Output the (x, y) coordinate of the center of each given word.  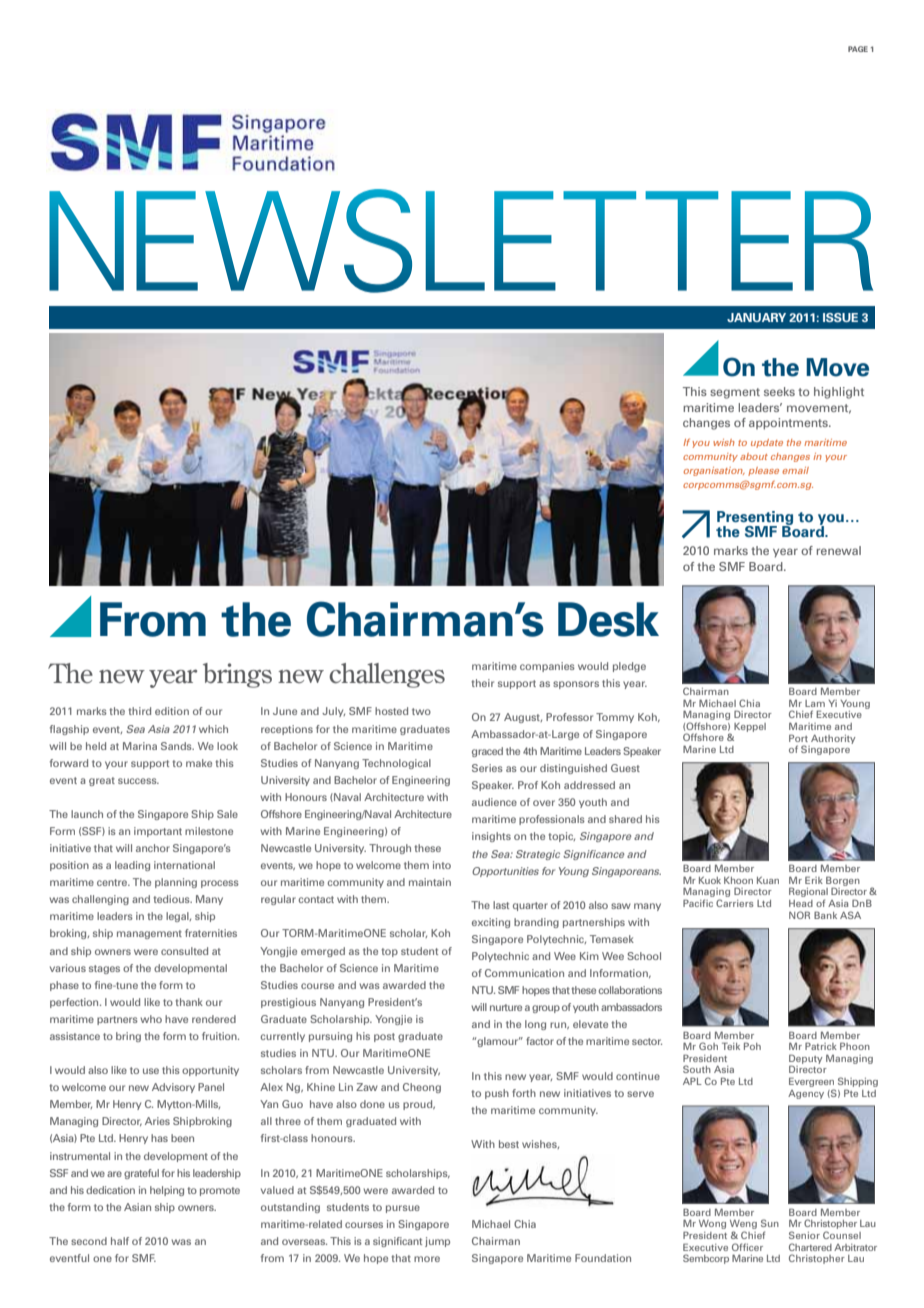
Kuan (768, 880)
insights (491, 837)
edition (172, 711)
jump (437, 1242)
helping (167, 1191)
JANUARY (756, 317)
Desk (608, 619)
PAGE (858, 49)
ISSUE (840, 317)
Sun (770, 1223)
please (763, 471)
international (184, 865)
